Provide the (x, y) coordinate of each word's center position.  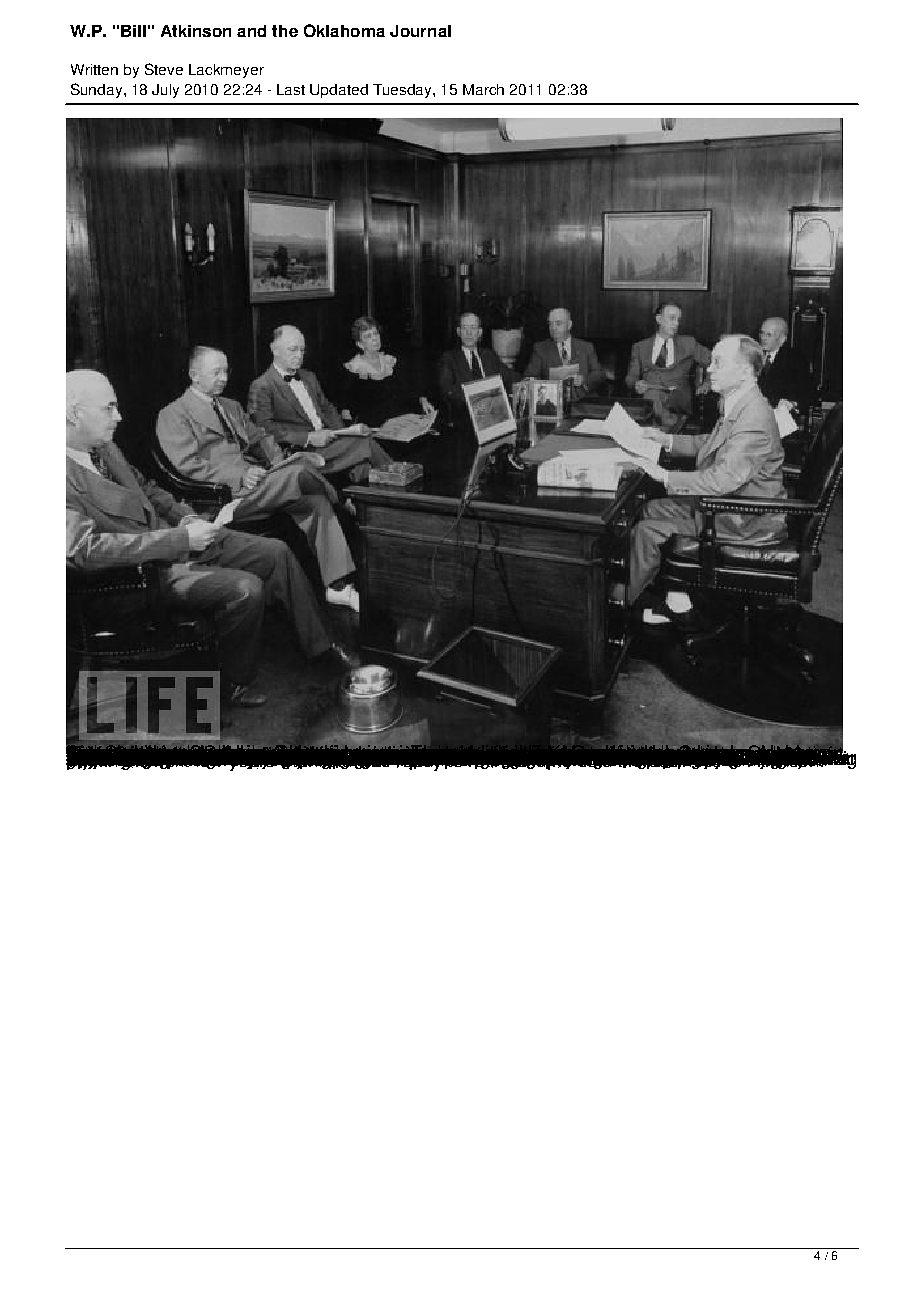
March (483, 89)
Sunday (98, 90)
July (165, 91)
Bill (133, 31)
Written (94, 69)
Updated (339, 91)
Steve (164, 69)
